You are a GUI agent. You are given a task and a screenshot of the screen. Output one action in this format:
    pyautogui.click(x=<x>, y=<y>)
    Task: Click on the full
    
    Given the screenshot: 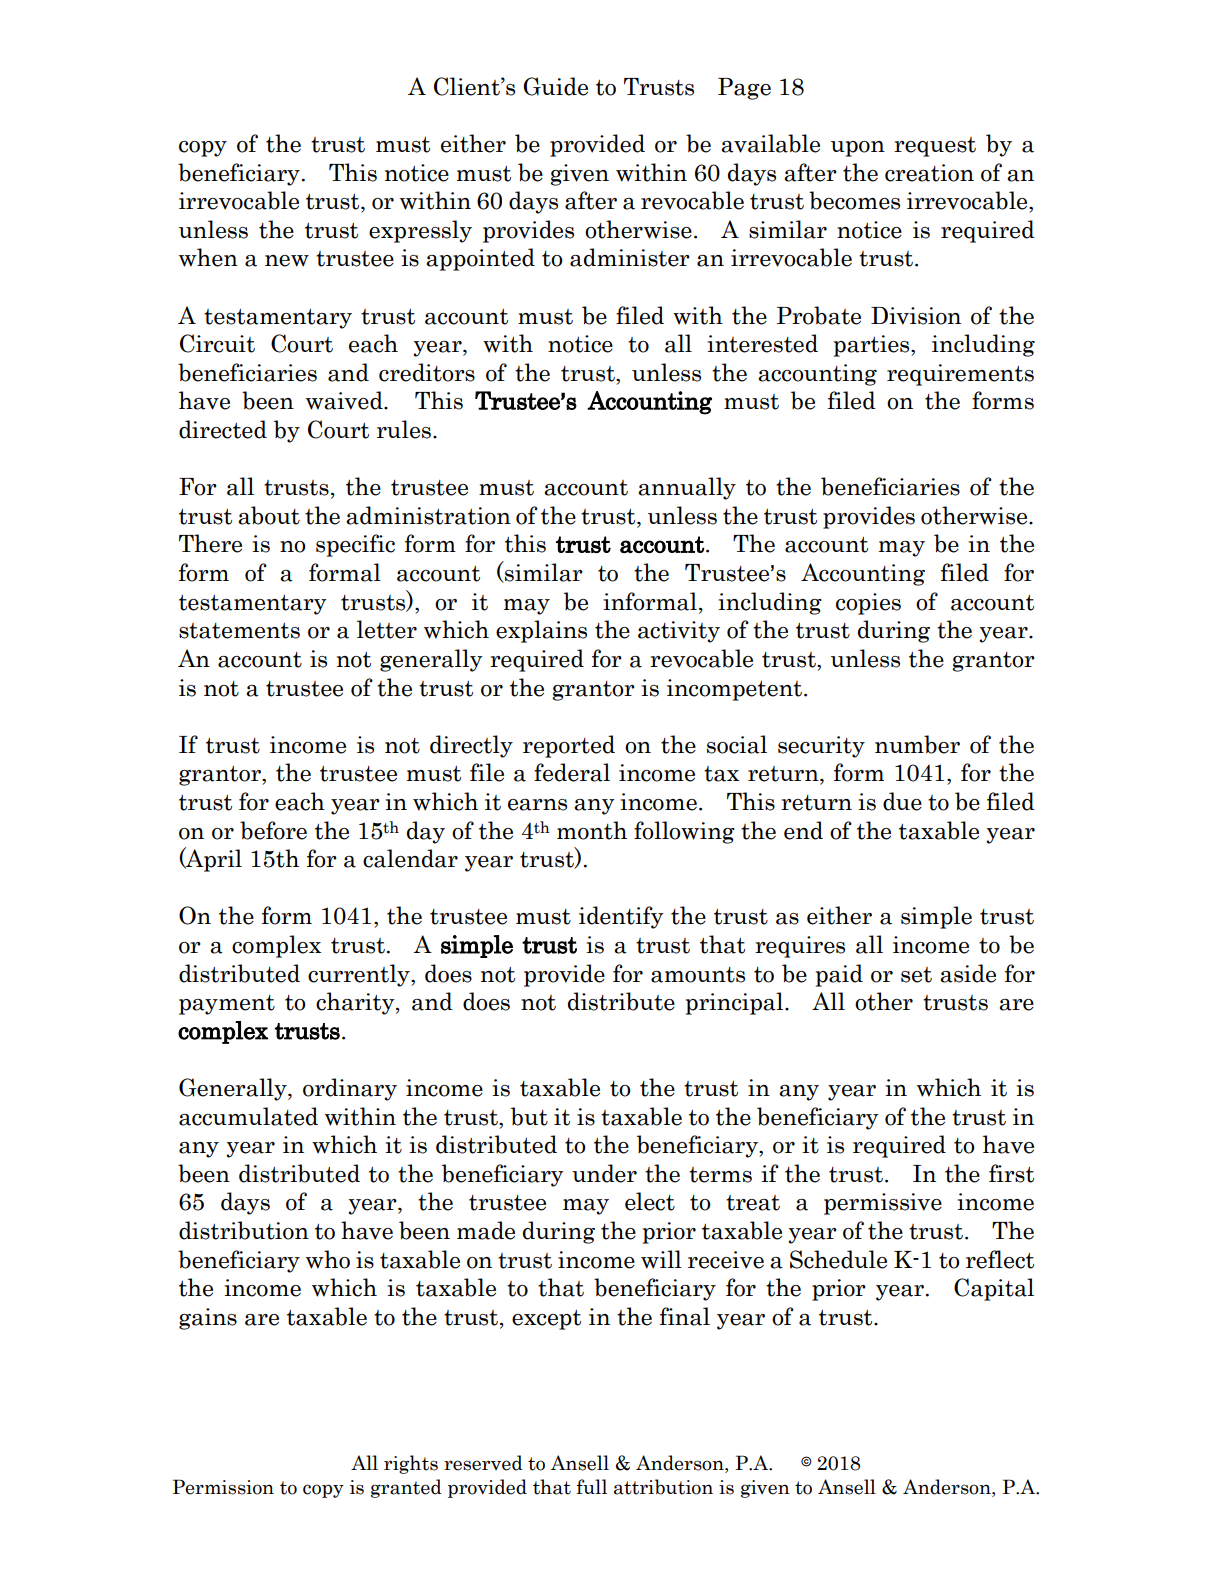 What is the action you would take?
    pyautogui.click(x=591, y=1486)
